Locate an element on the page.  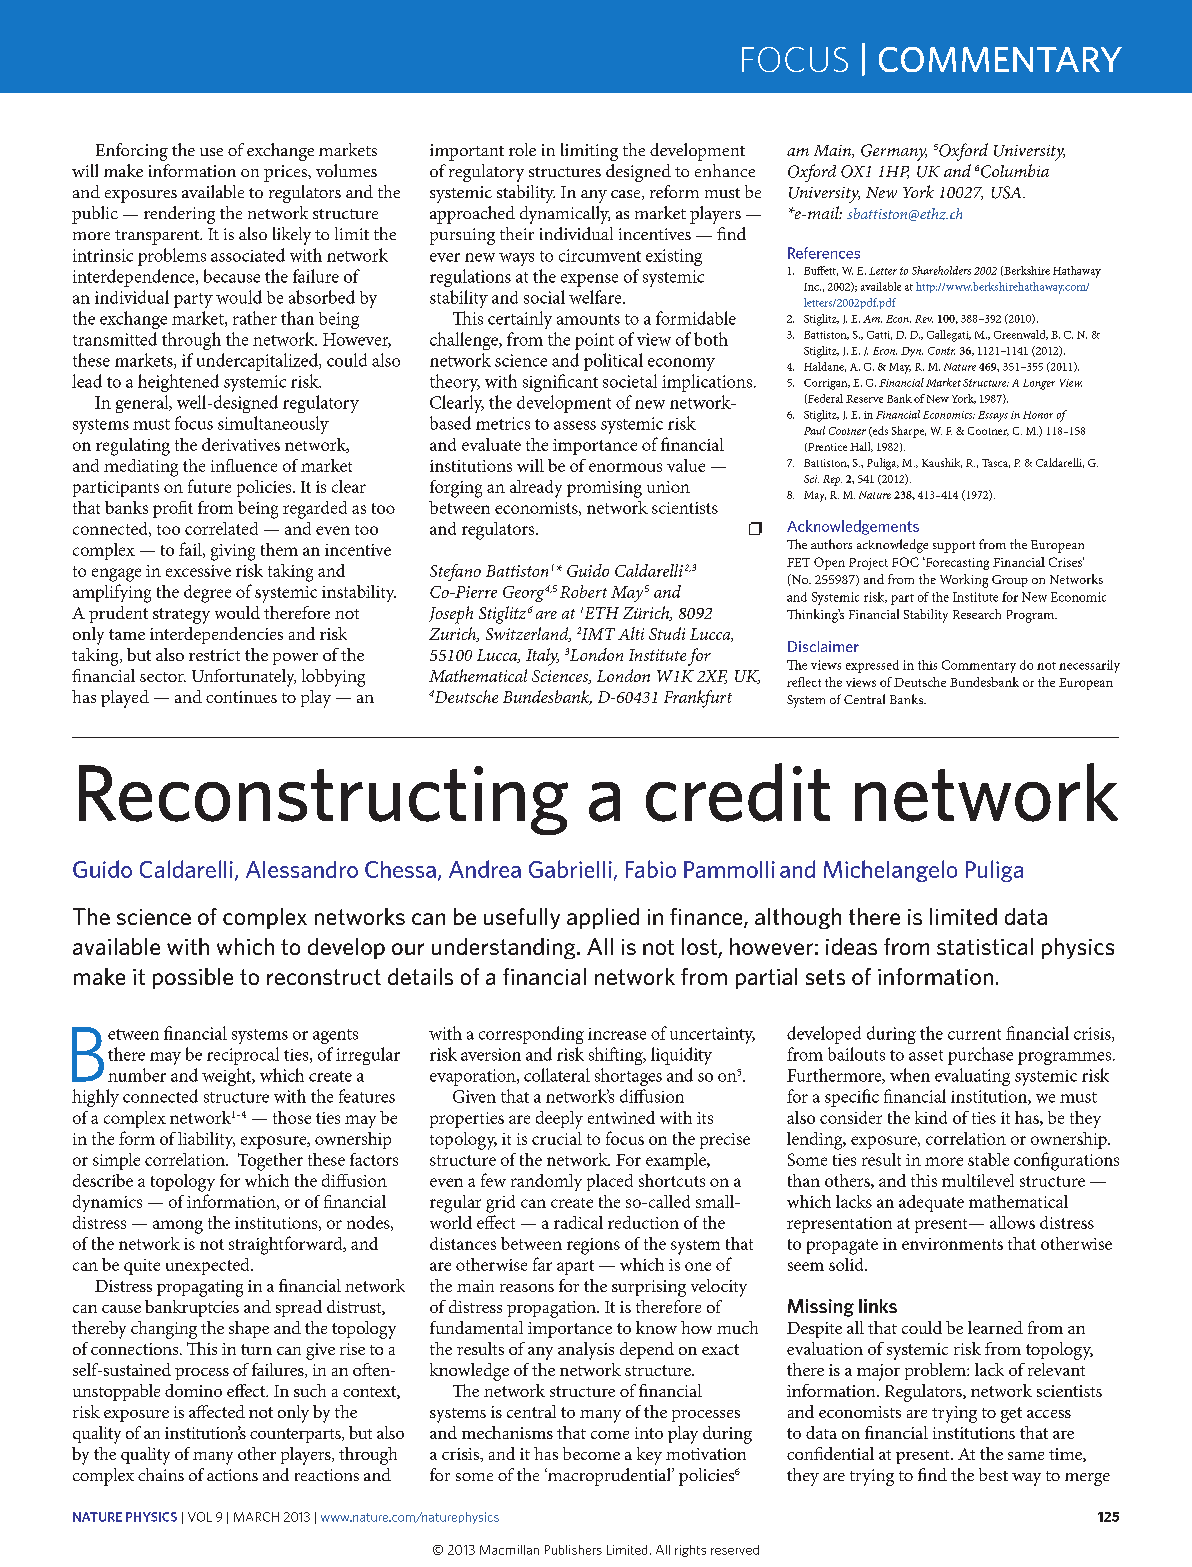
rendering is located at coordinates (179, 215).
